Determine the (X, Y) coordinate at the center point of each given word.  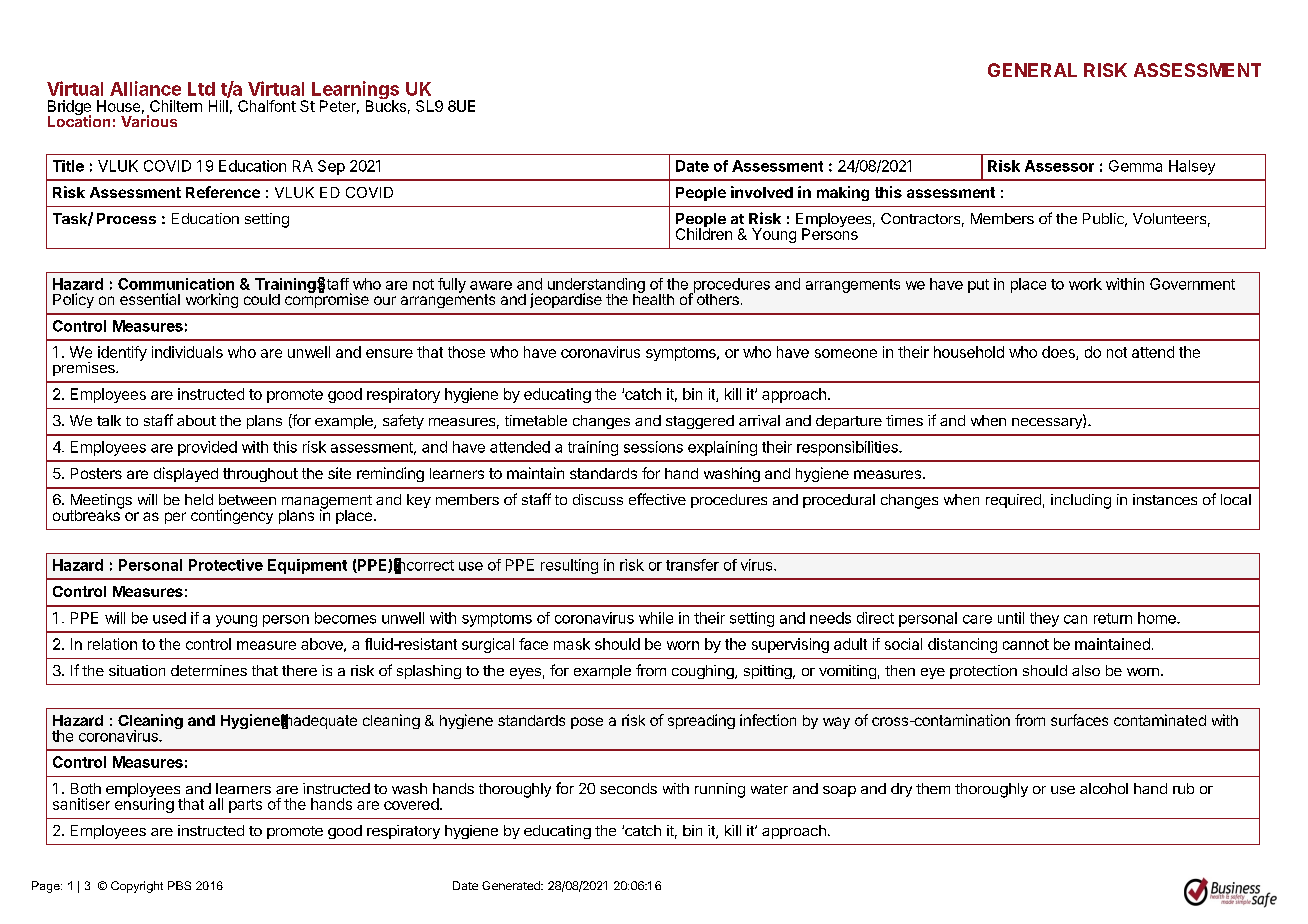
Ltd (201, 89)
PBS (179, 885)
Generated (512, 885)
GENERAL (1032, 70)
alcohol (1104, 788)
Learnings (355, 91)
